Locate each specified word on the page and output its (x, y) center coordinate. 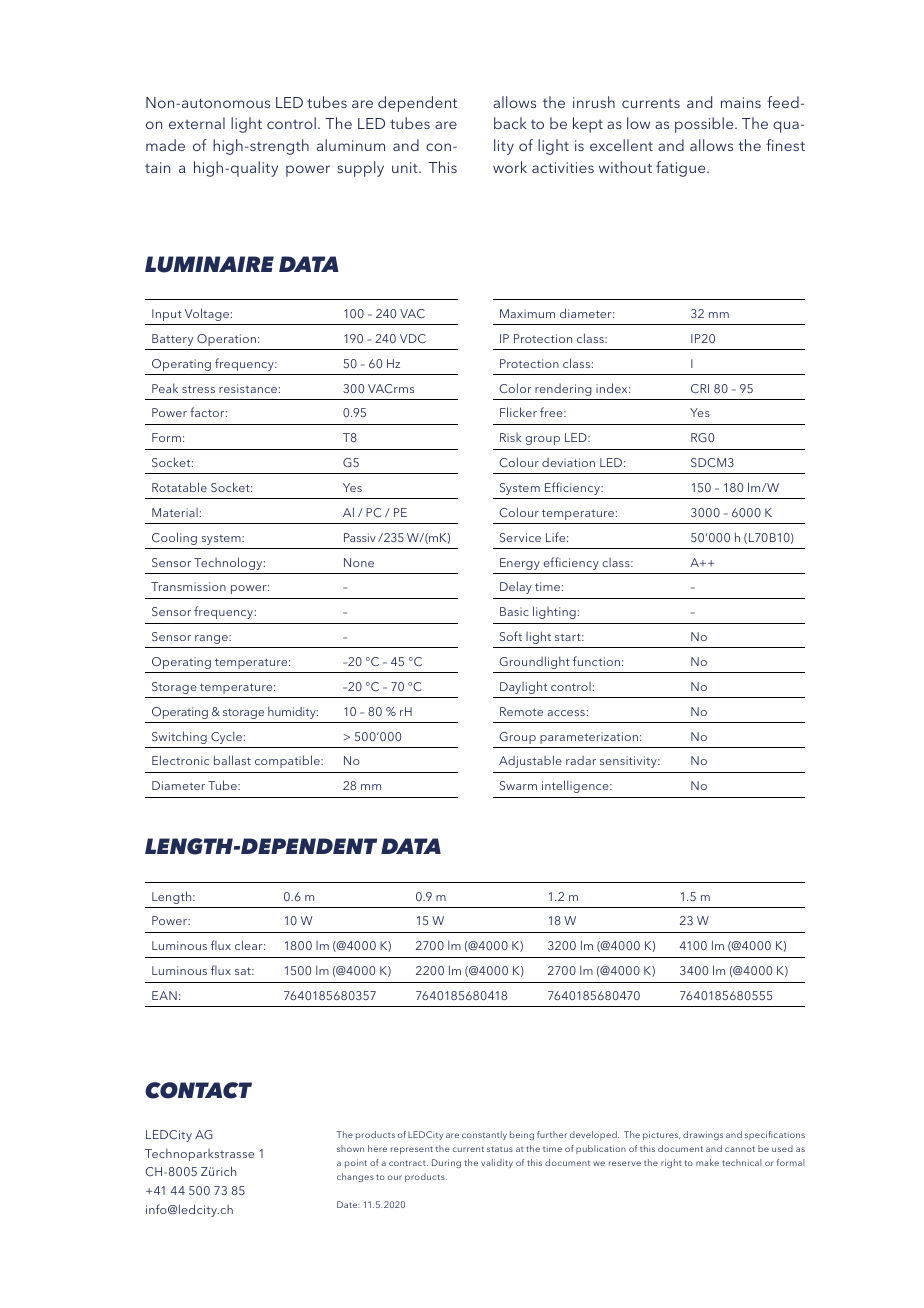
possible (705, 125)
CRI (700, 388)
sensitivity (629, 762)
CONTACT (198, 1090)
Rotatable (179, 487)
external (197, 123)
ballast (232, 760)
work (510, 167)
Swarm (518, 785)
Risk (511, 437)
